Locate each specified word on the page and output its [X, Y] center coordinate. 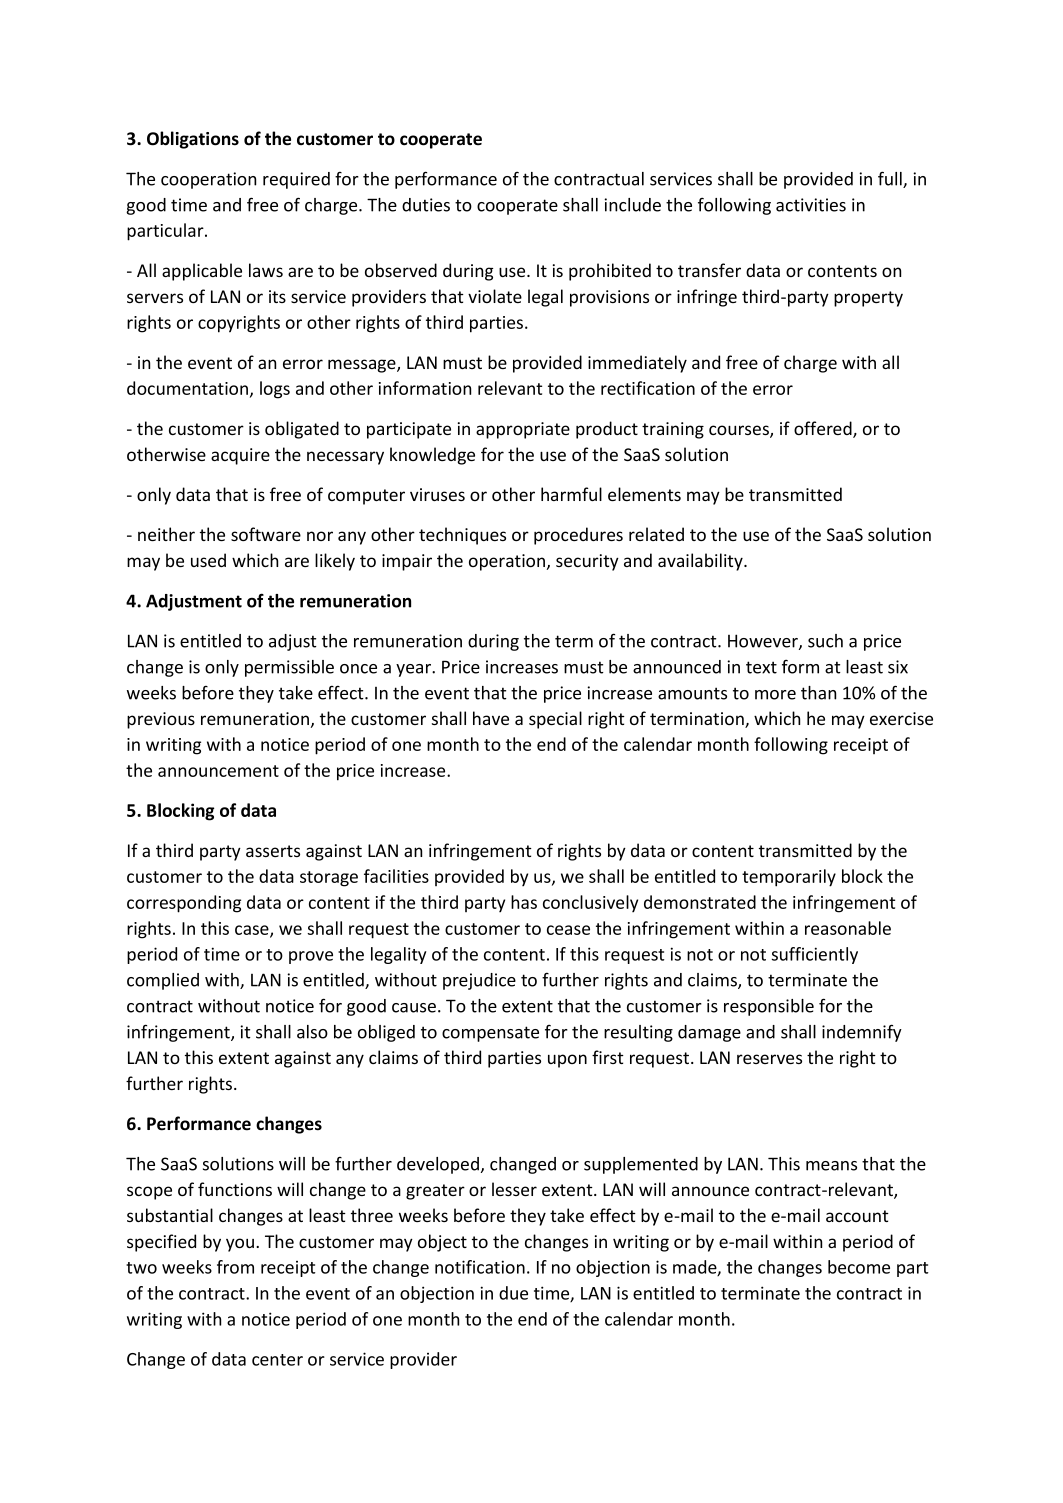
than [818, 693]
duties [426, 205]
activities [811, 205]
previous [161, 720]
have [491, 718]
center [277, 1360]
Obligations [193, 140]
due [513, 1293]
